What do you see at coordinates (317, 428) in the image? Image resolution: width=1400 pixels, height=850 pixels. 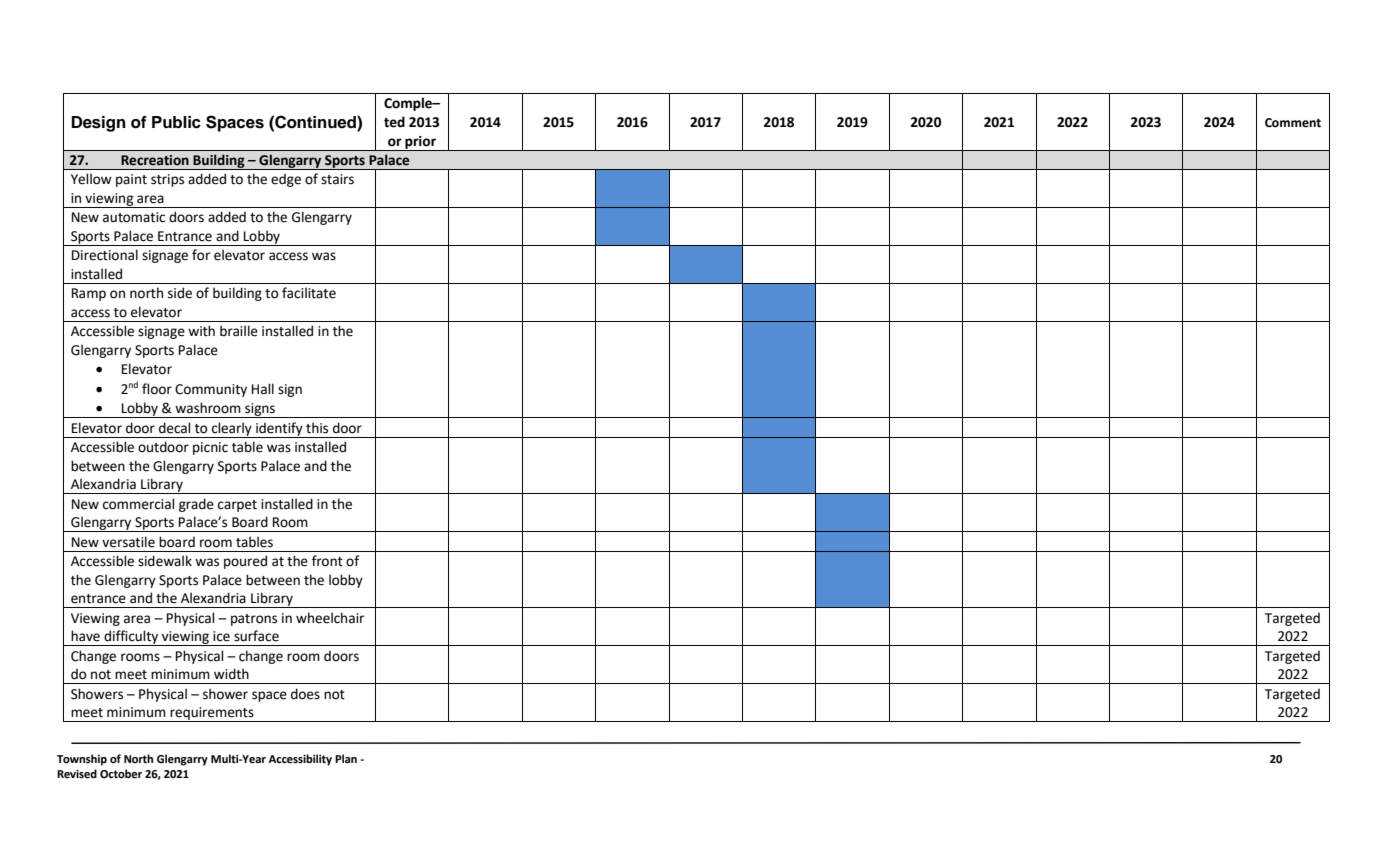 I see `this` at bounding box center [317, 428].
